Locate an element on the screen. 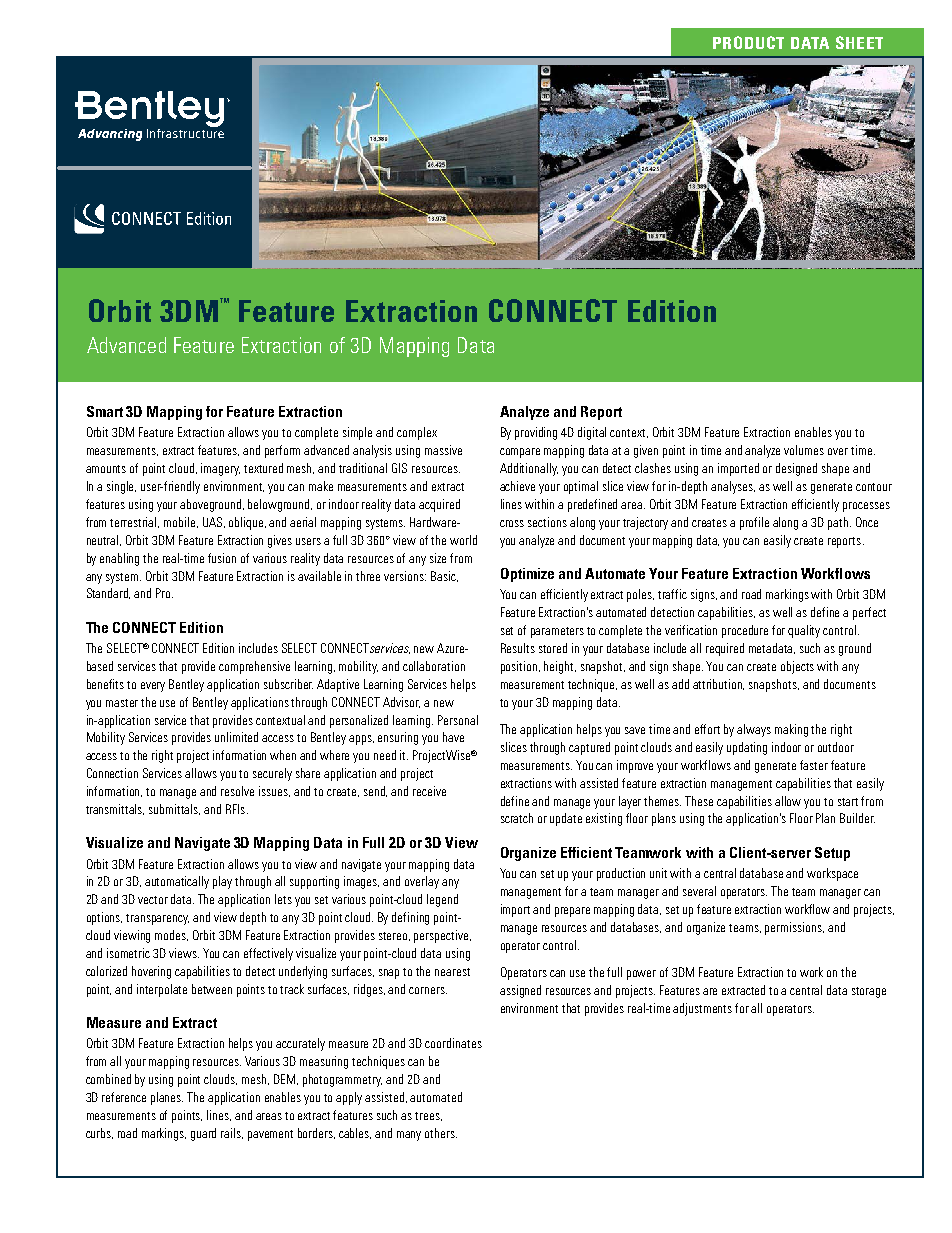 This screenshot has width=952, height=1233. Smart is located at coordinates (105, 411).
